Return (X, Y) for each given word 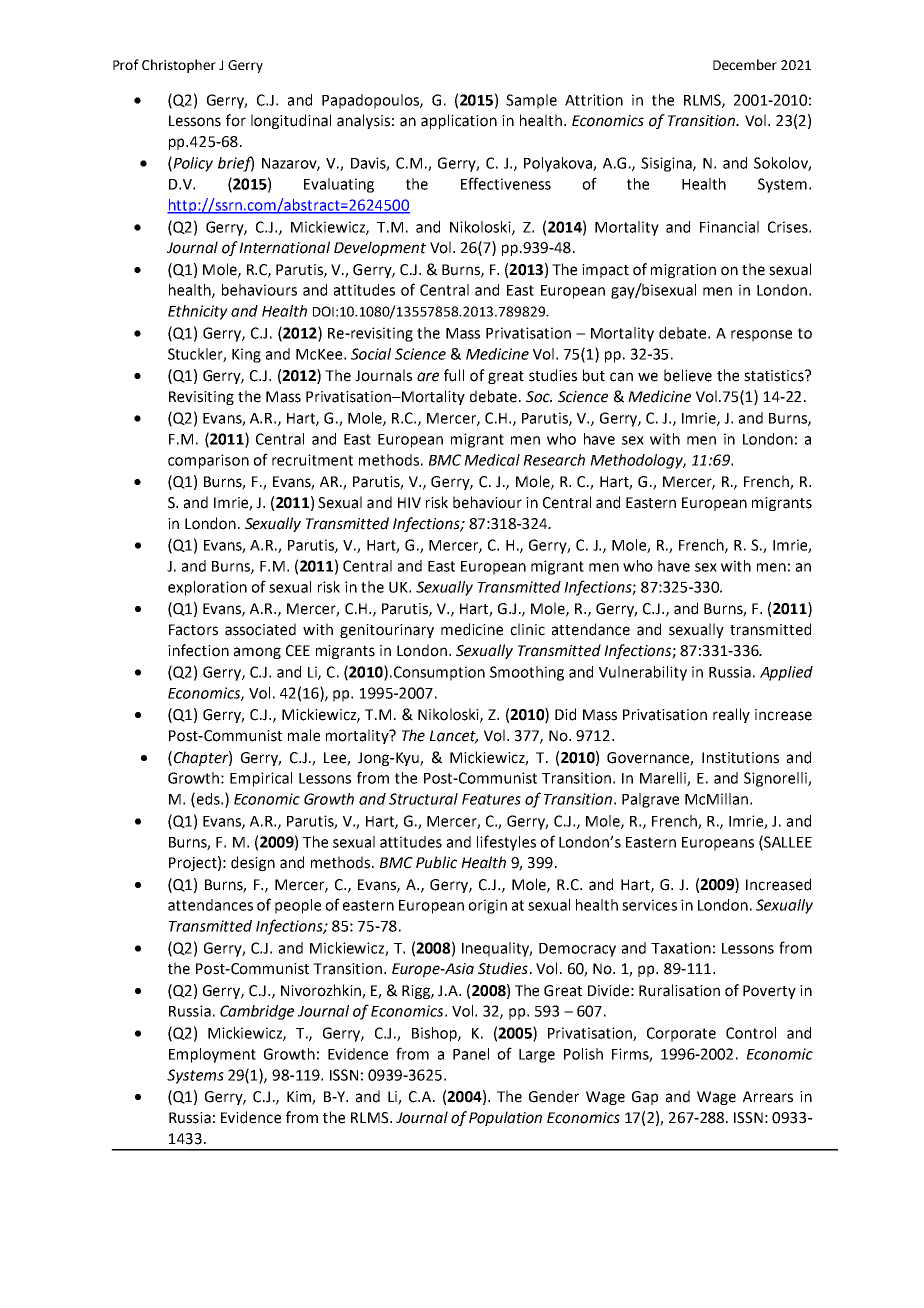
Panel (471, 1054)
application (459, 121)
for (236, 120)
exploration (207, 588)
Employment (212, 1055)
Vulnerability (643, 673)
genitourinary (387, 631)
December (745, 64)
